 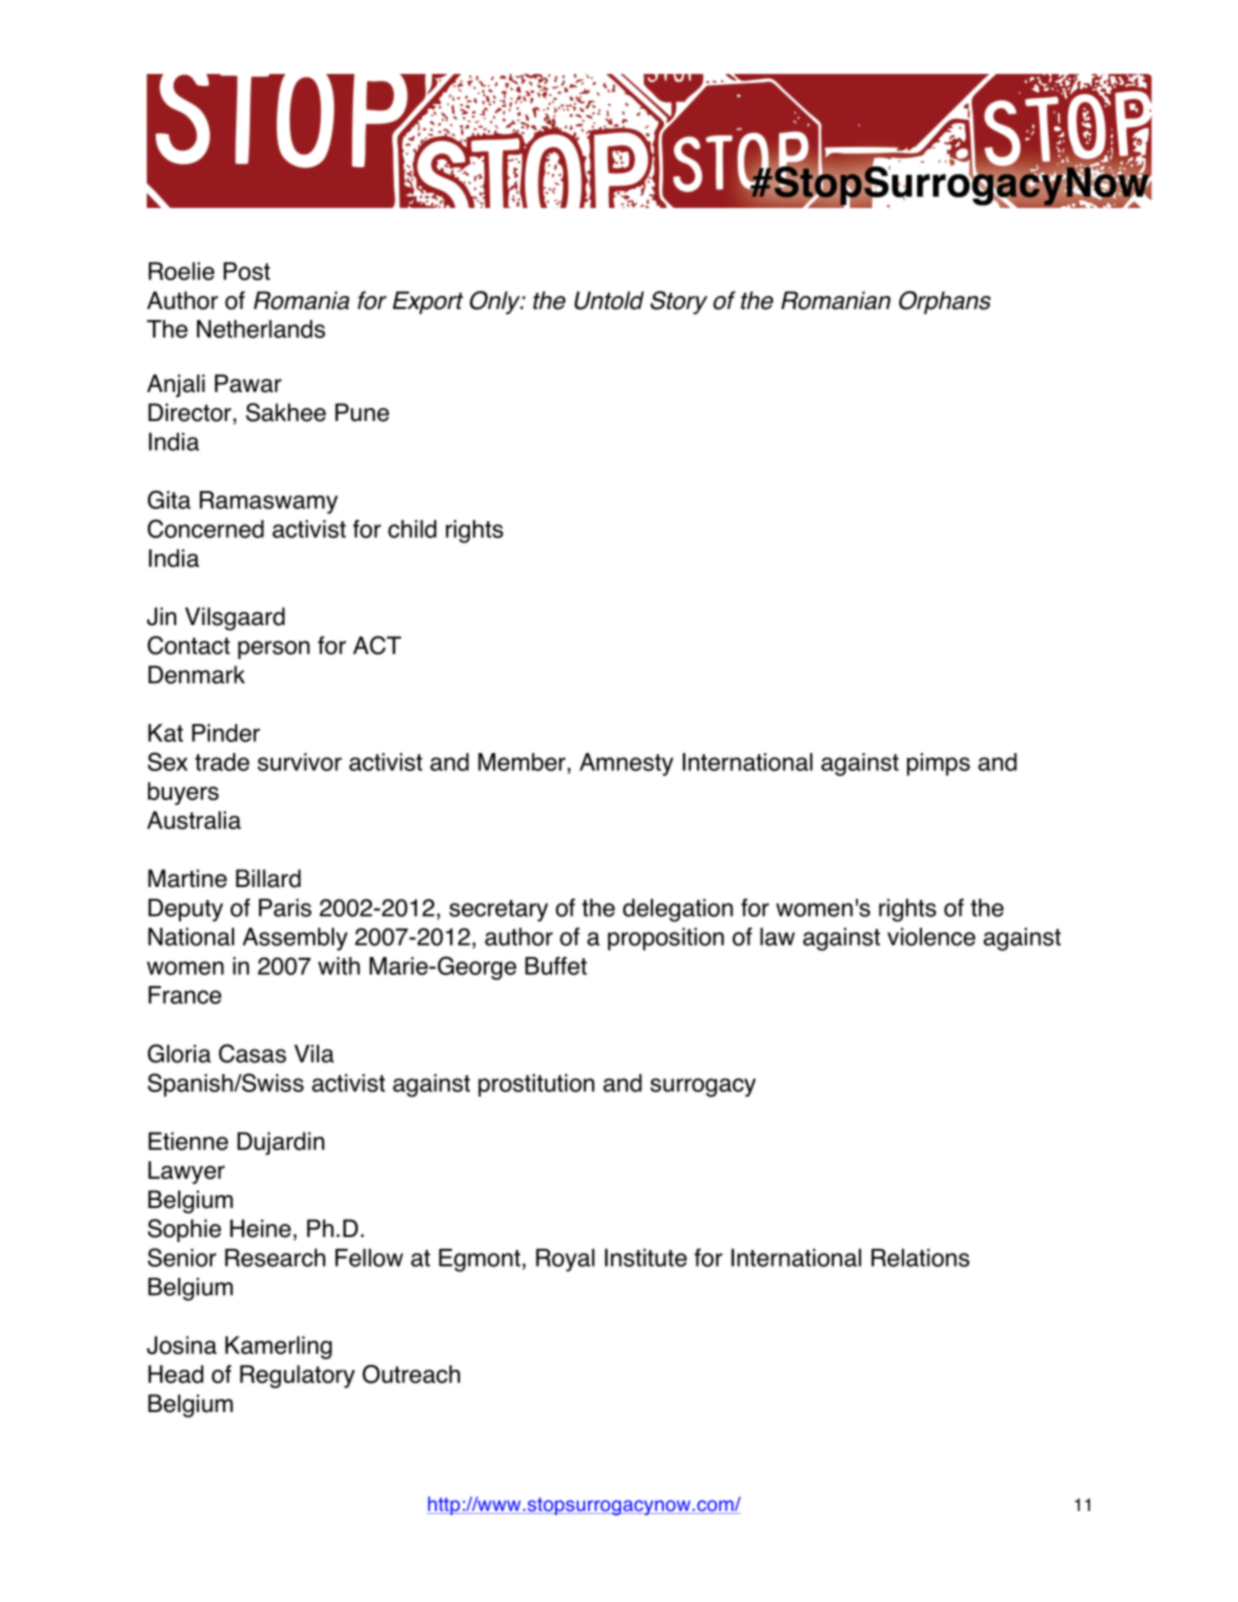 What do you see at coordinates (252, 1053) in the image?
I see `Casas` at bounding box center [252, 1053].
